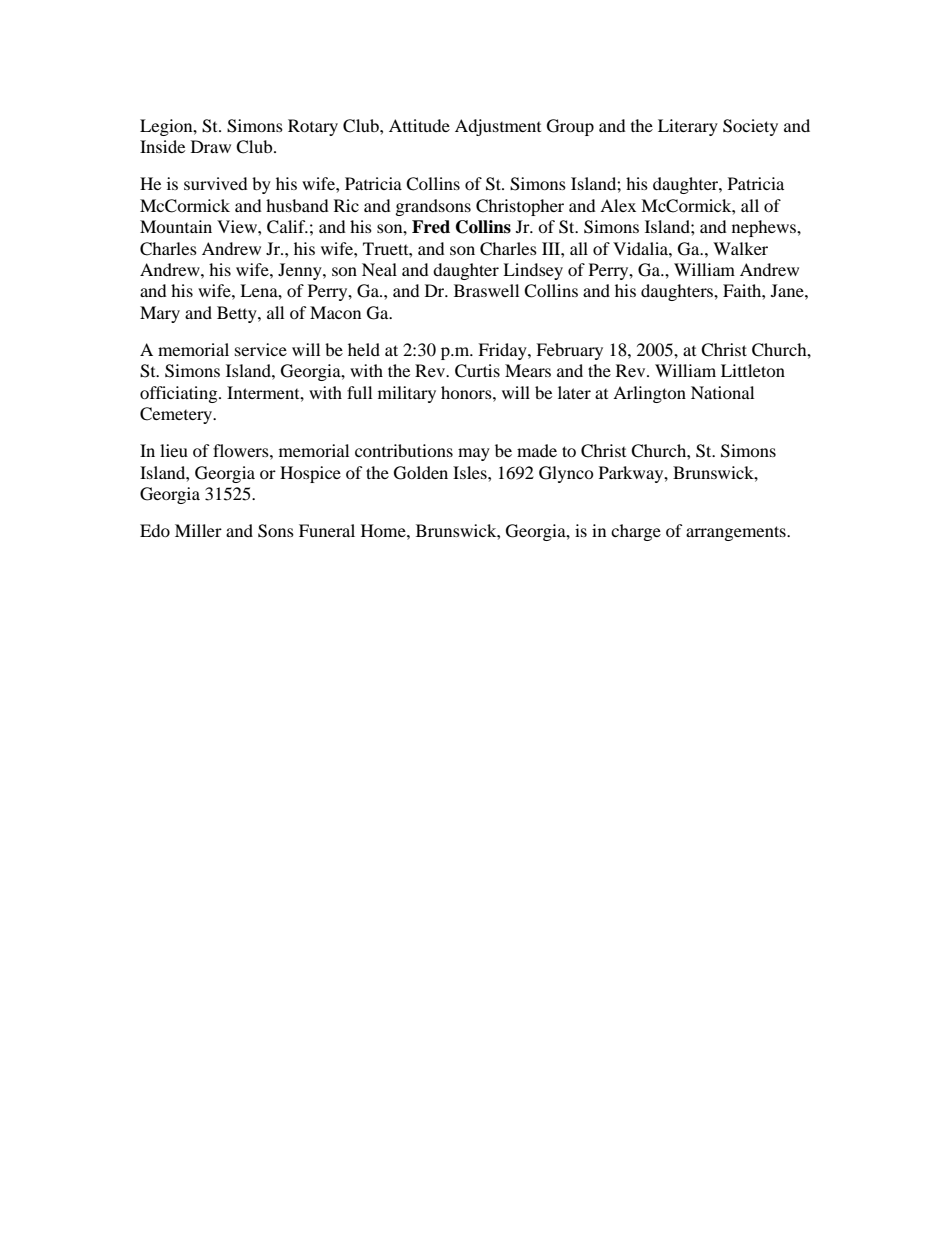 Image resolution: width=952 pixels, height=1233 pixels. Describe the element at coordinates (688, 127) in the document. I see `Literary` at that location.
